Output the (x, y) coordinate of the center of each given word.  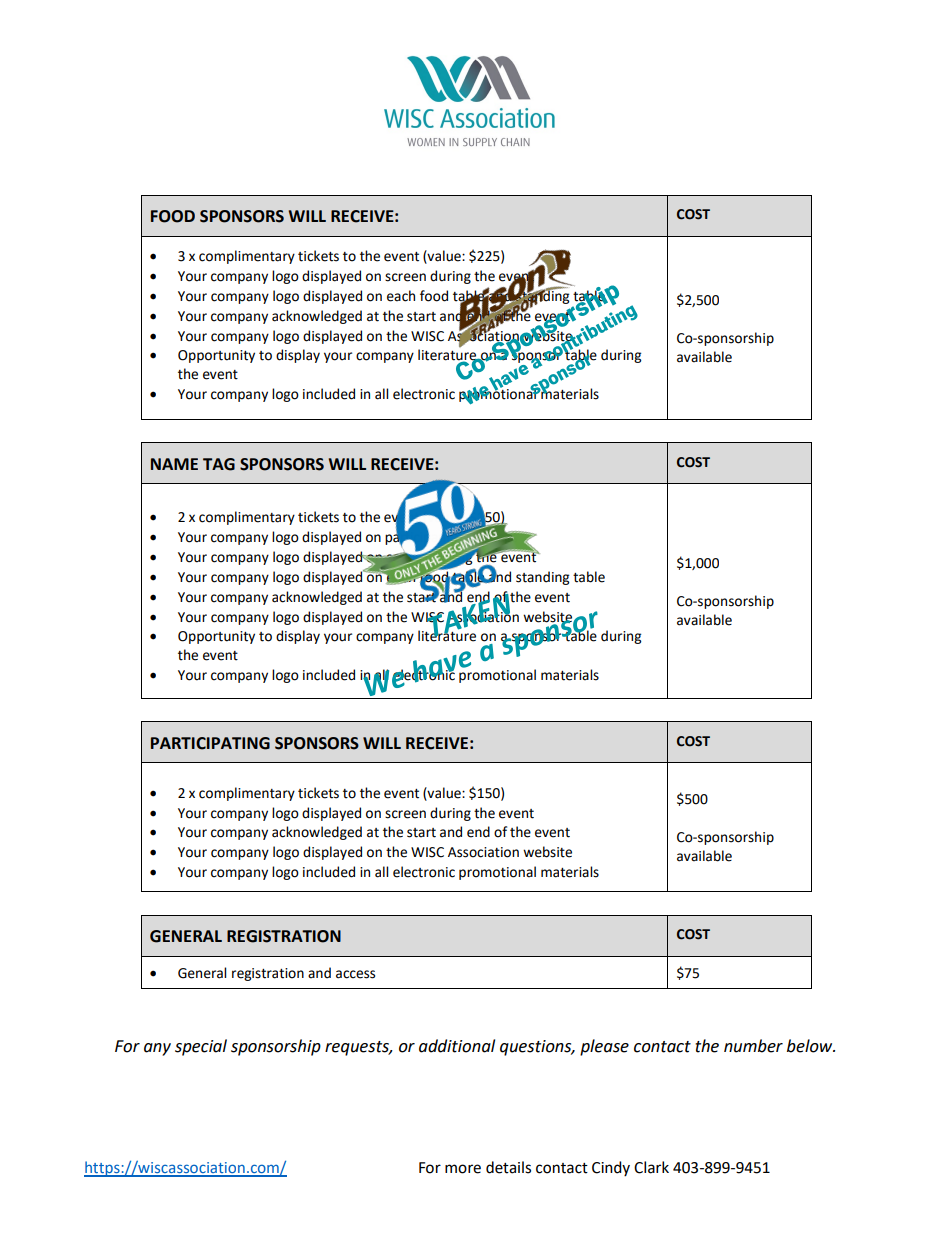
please (604, 1047)
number (753, 1046)
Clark (651, 1167)
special (201, 1047)
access (355, 974)
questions (537, 1048)
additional (457, 1046)
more (463, 1169)
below (811, 1046)
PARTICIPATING (210, 743)
